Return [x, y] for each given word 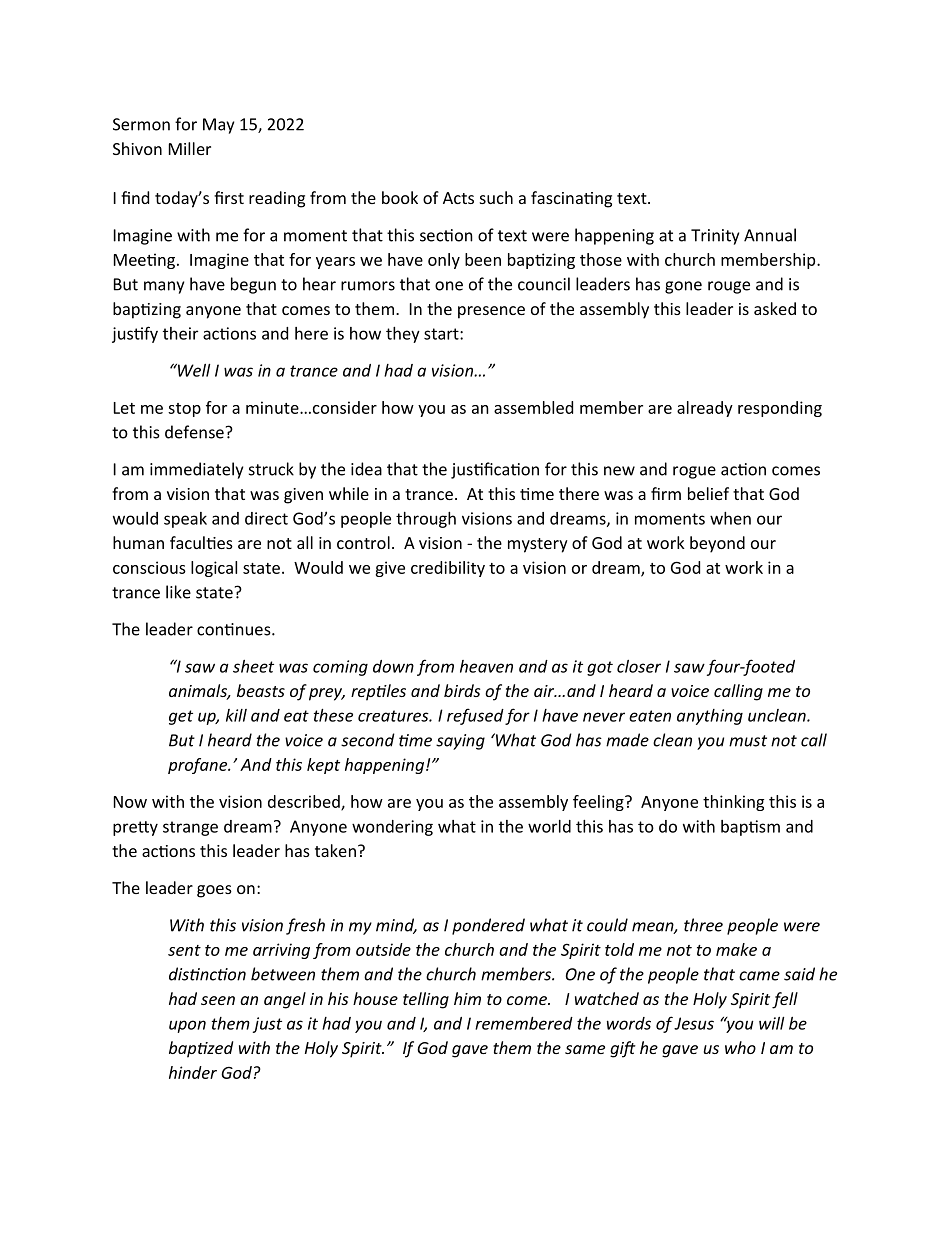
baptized [201, 1049]
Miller [190, 148]
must [748, 741]
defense [194, 432]
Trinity [715, 237]
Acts [458, 198]
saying [460, 742]
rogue [694, 472]
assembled [533, 407]
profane [199, 766]
